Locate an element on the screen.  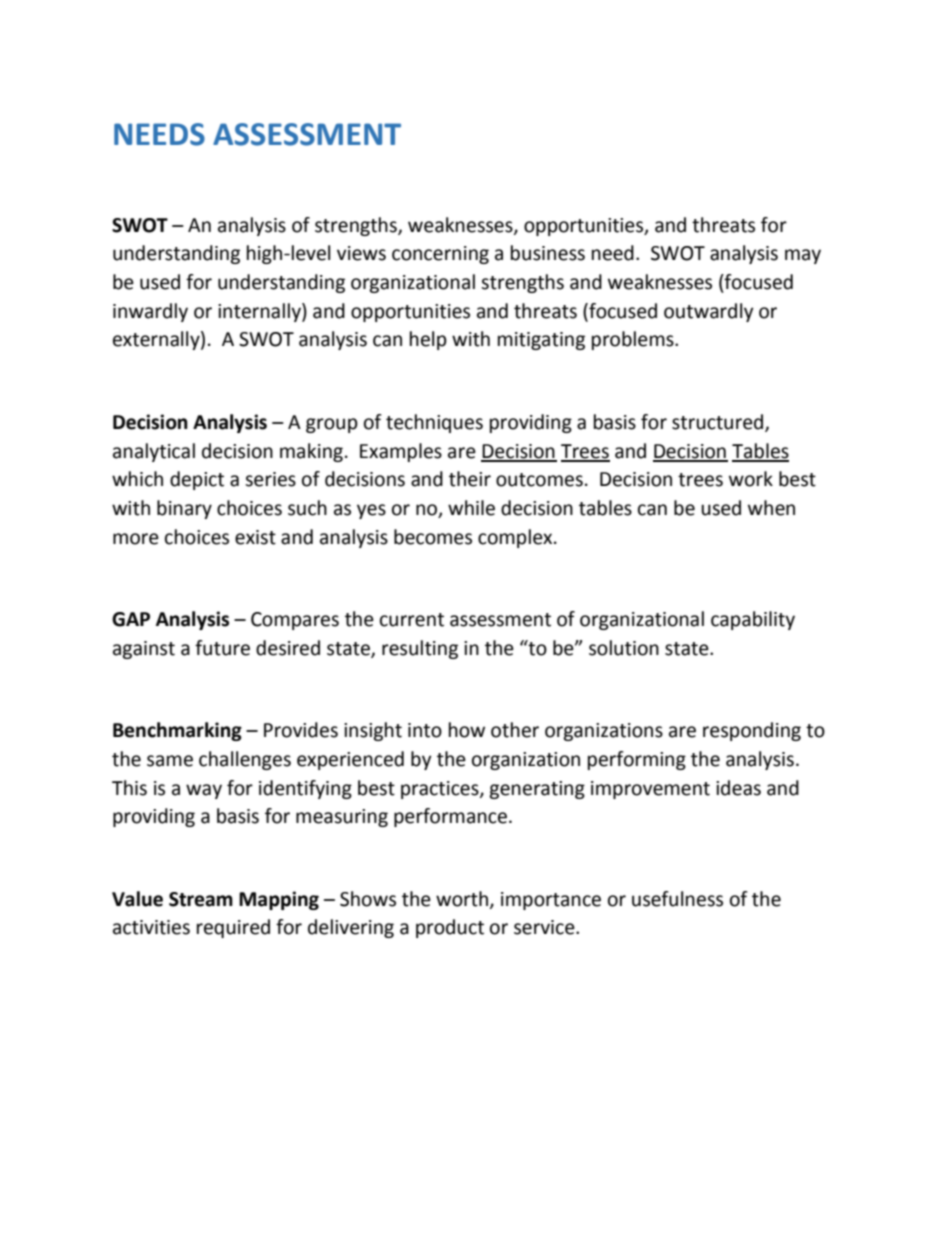
concerning is located at coordinates (440, 255).
